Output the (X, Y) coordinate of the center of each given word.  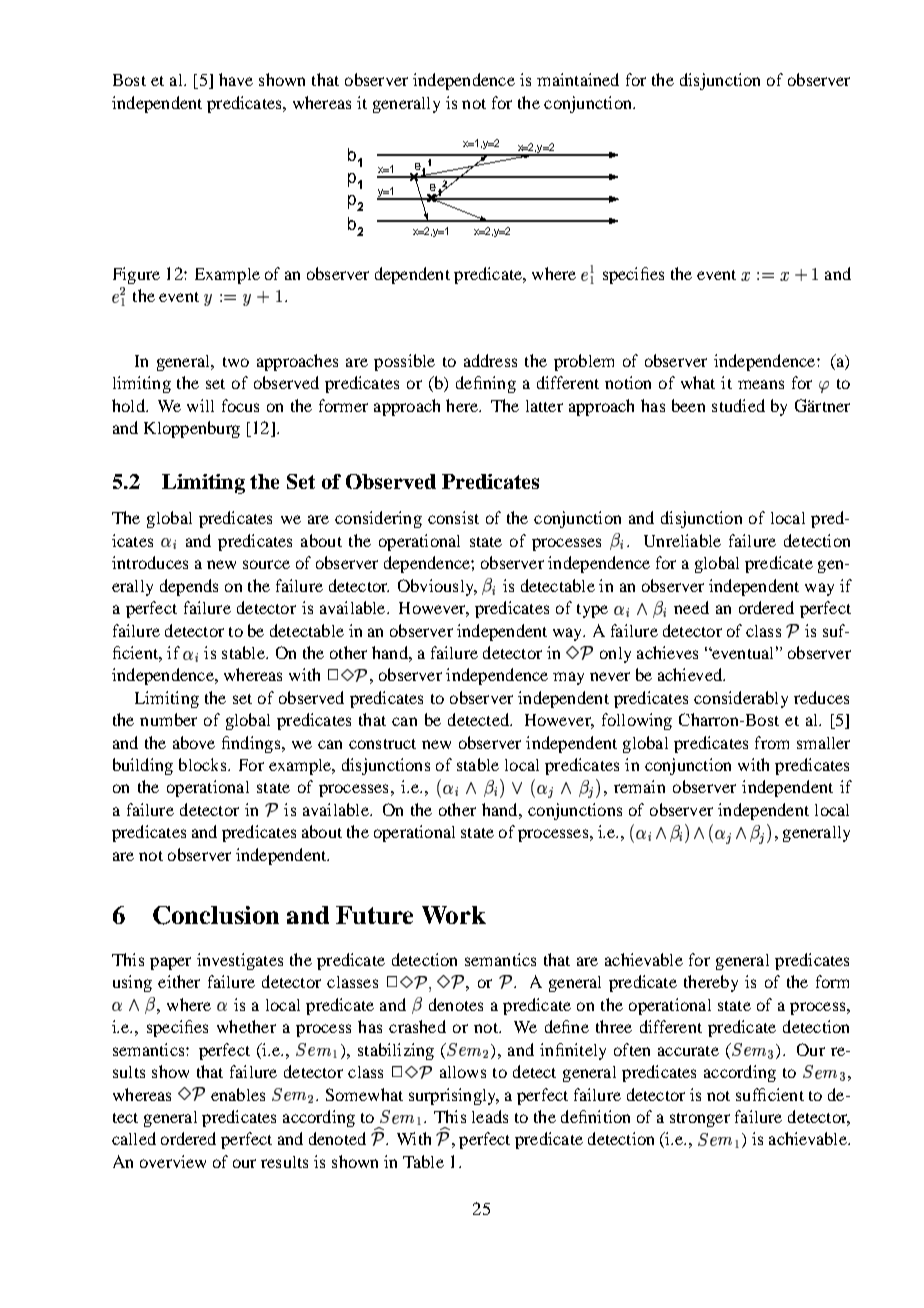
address (490, 360)
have (236, 79)
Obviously (437, 587)
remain (639, 786)
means (761, 384)
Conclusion (216, 915)
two (236, 362)
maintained (578, 79)
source (266, 564)
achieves (667, 652)
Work (454, 915)
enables (238, 1094)
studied (738, 405)
